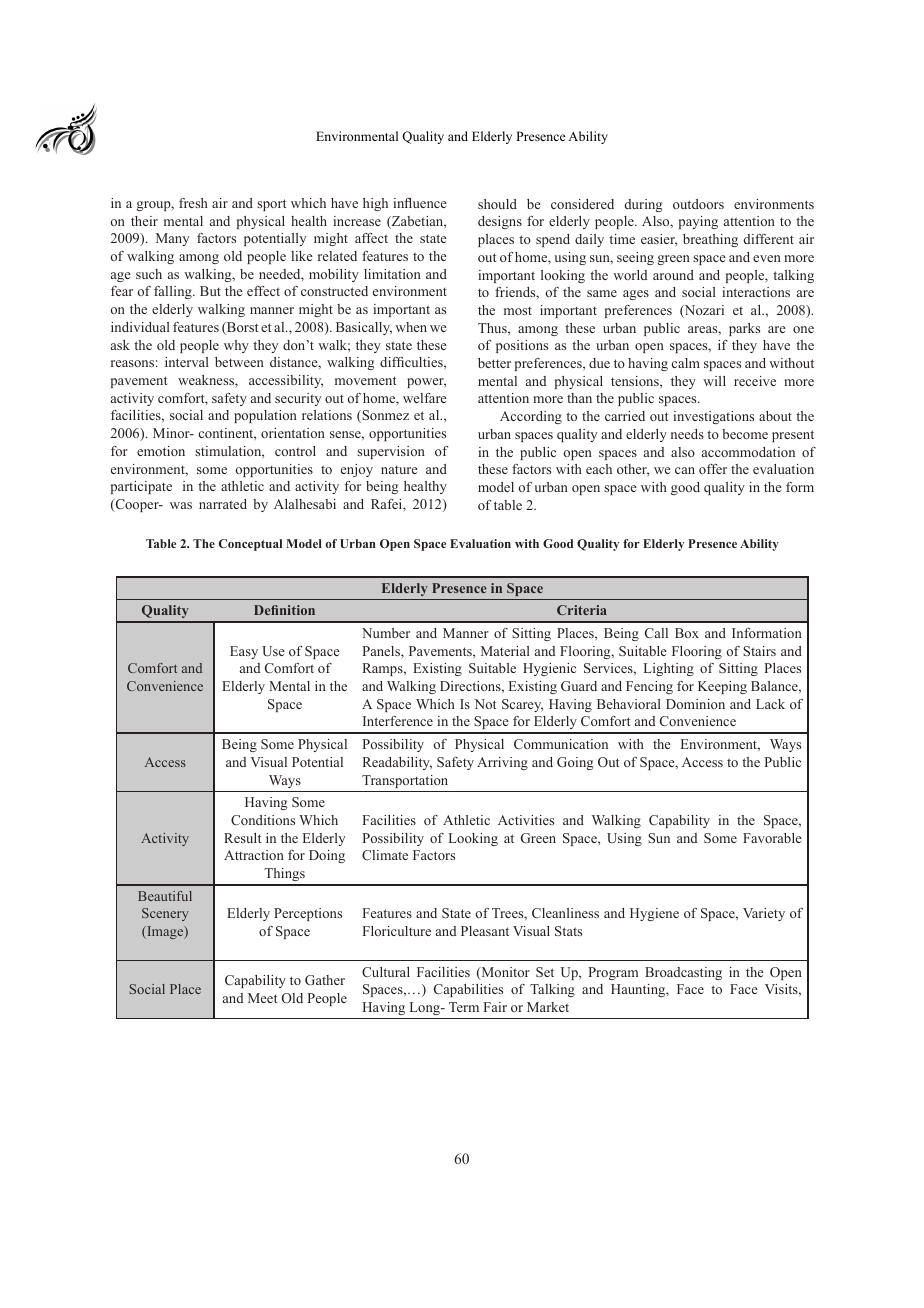 This image has height=1308, width=924. I want to click on Favorable, so click(772, 838).
